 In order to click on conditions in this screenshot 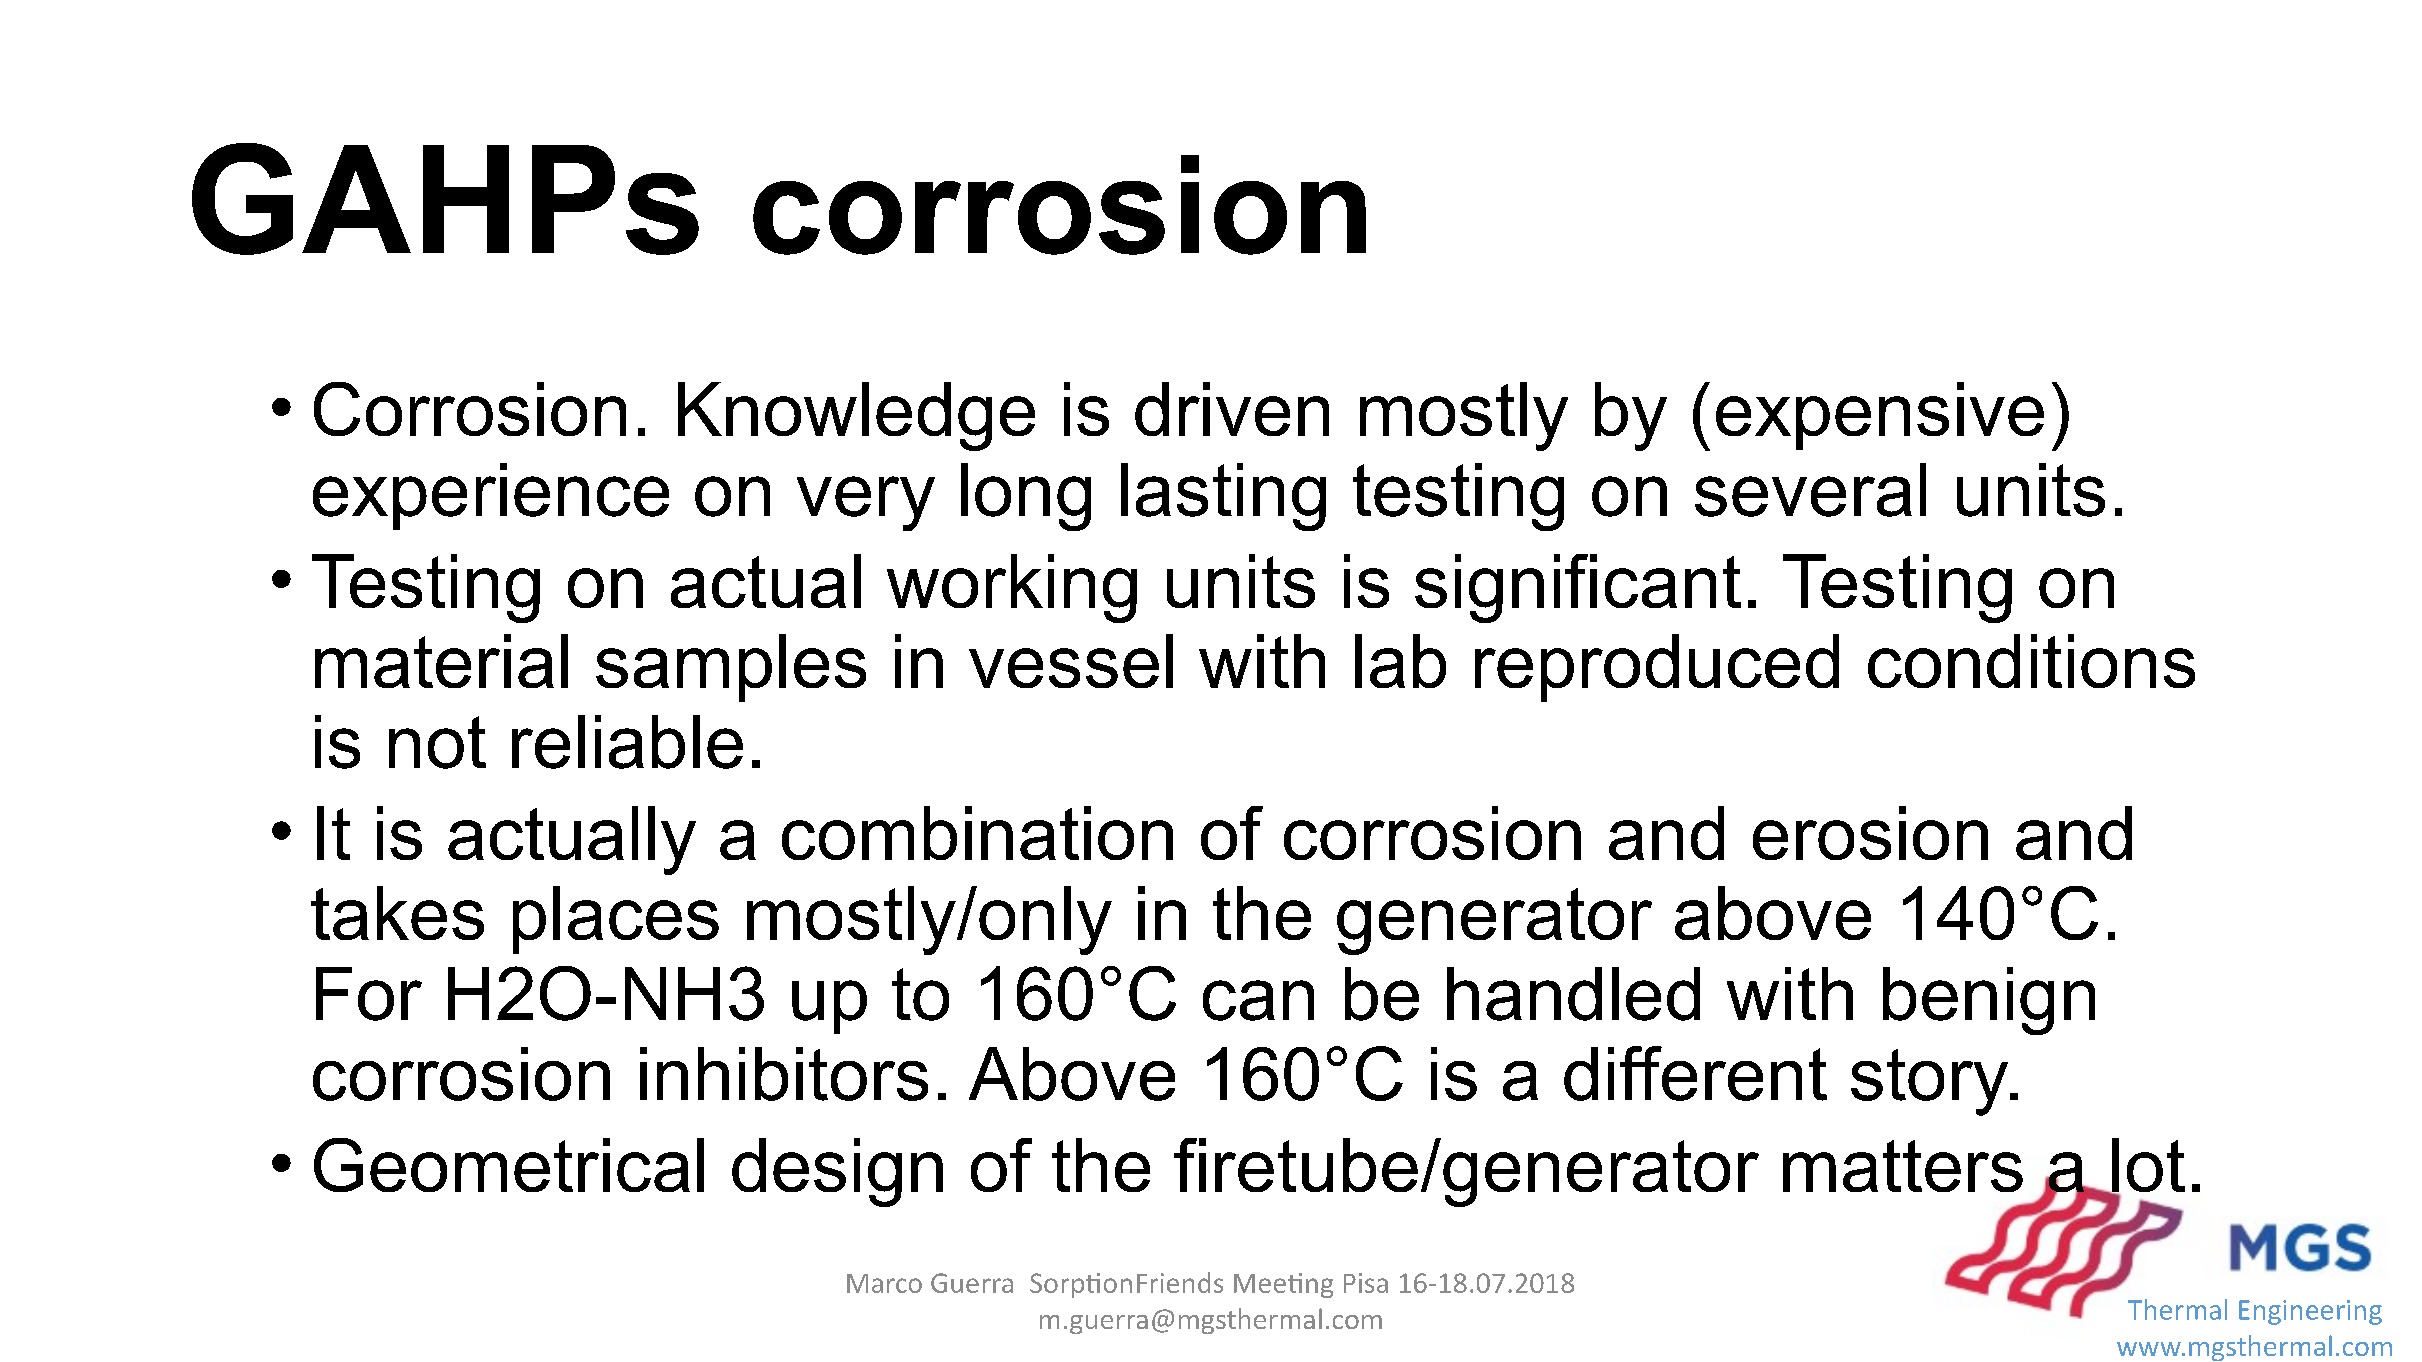, I will do `click(2031, 661)`.
